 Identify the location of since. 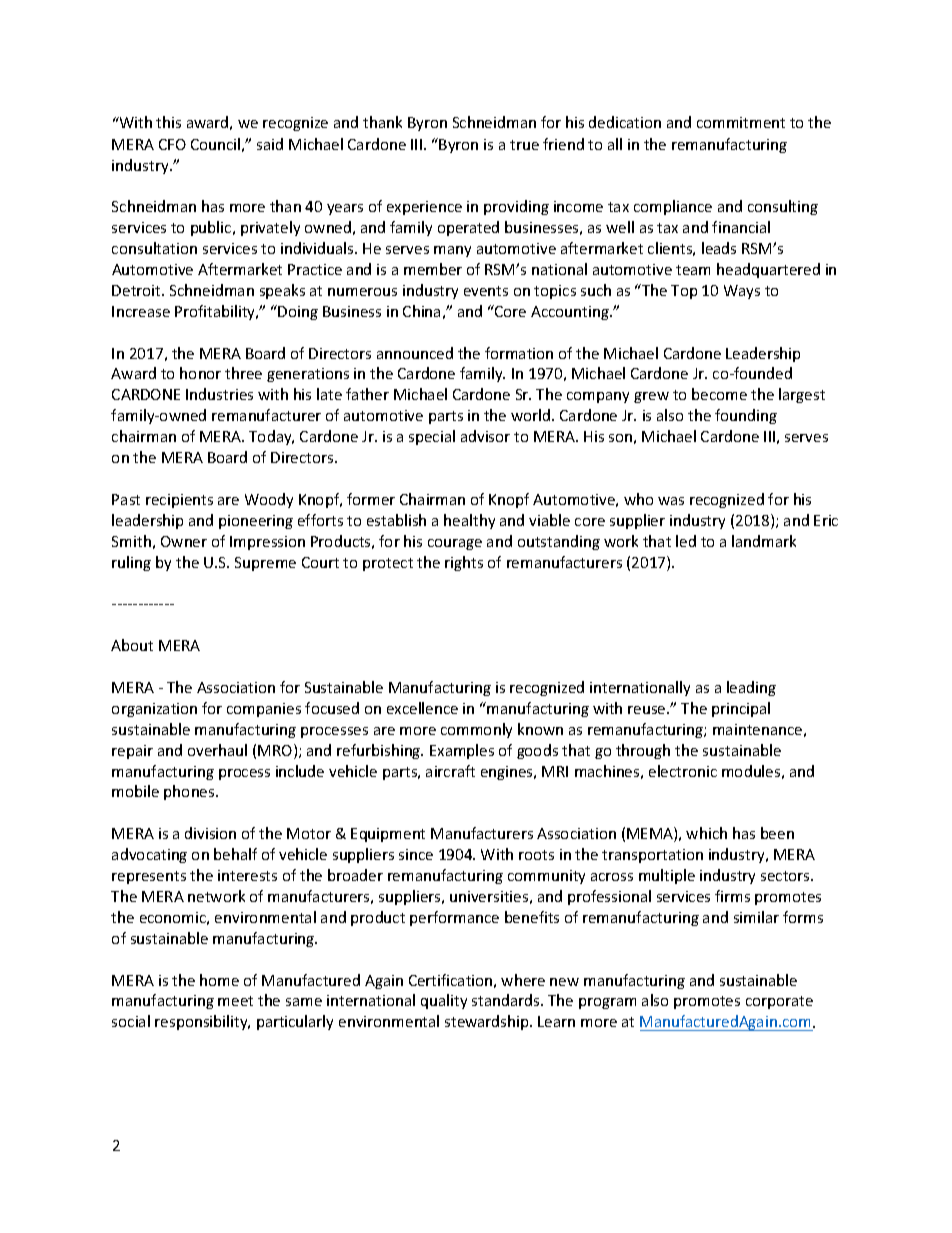
(416, 854).
